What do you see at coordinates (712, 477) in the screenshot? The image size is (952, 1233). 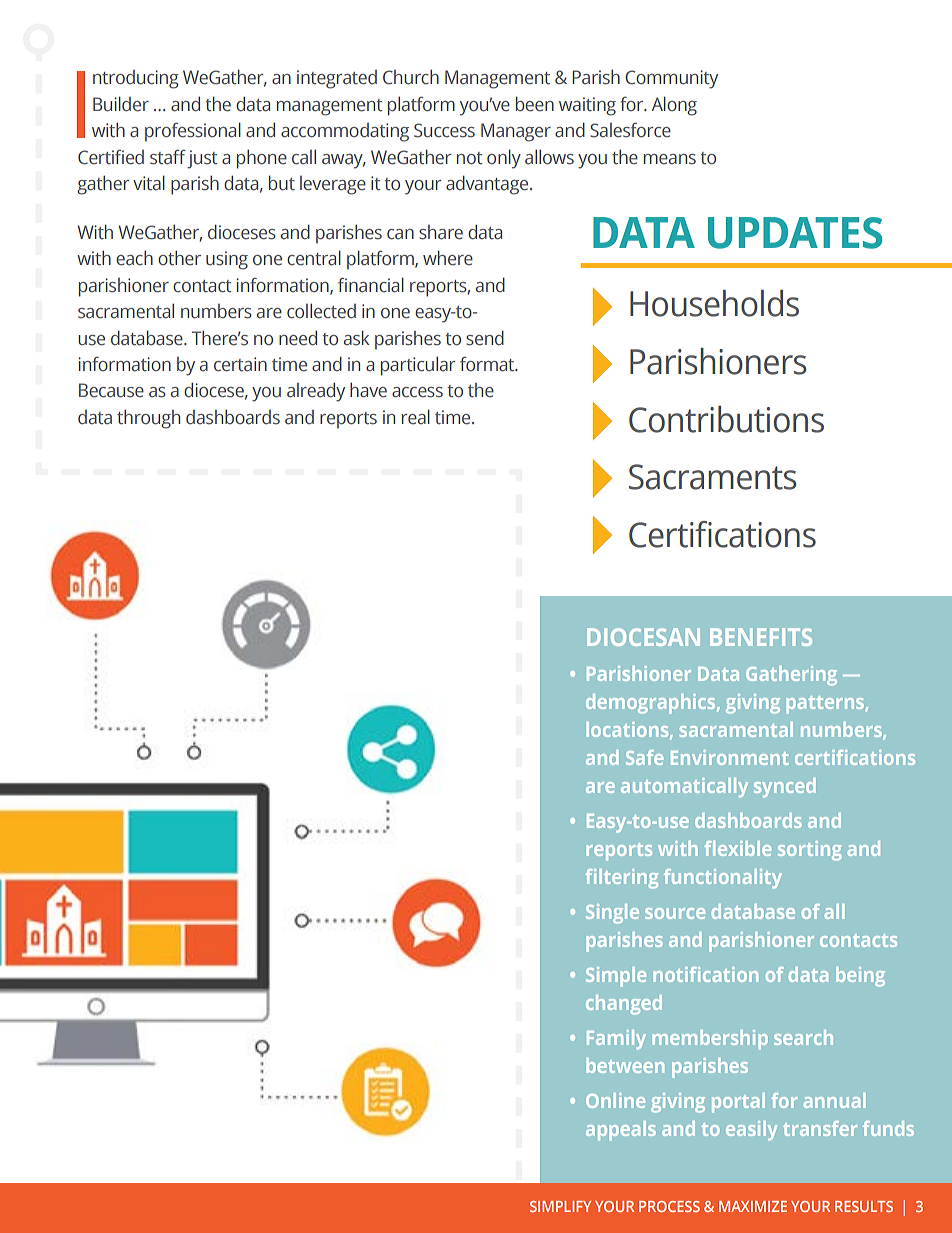 I see `Sacraments` at bounding box center [712, 477].
